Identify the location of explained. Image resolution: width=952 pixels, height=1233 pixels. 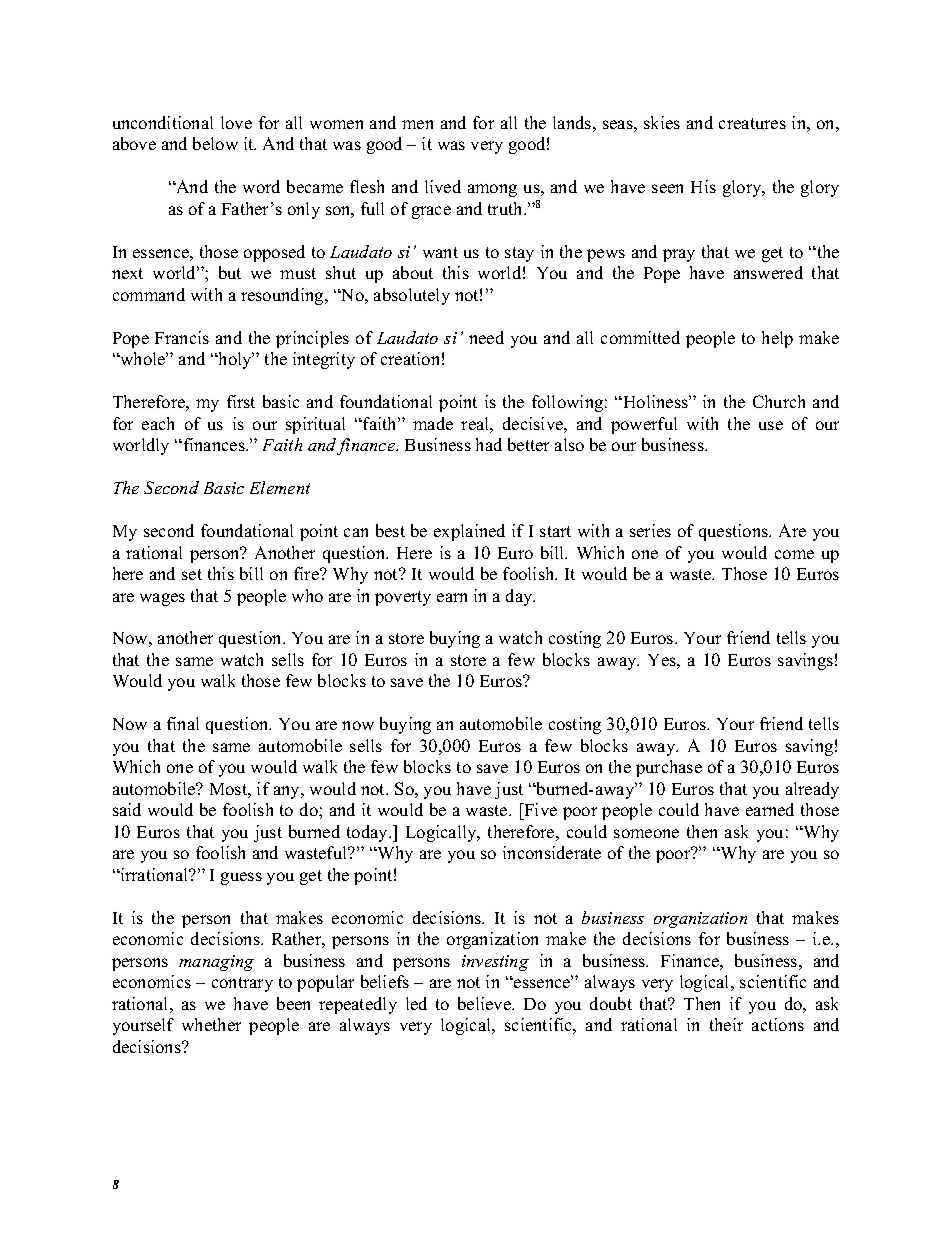
(469, 532).
